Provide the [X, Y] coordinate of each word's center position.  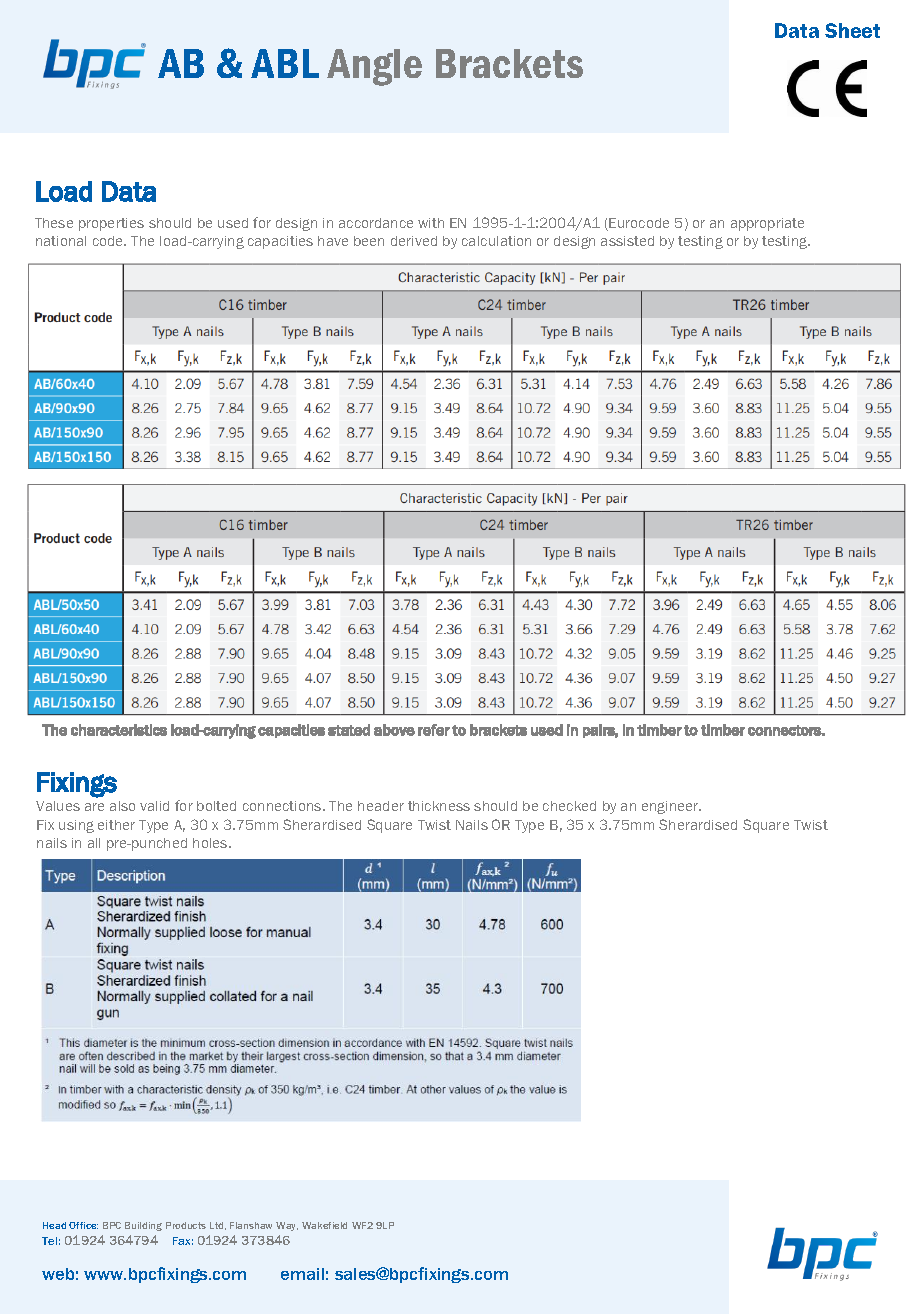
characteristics [119, 730]
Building [143, 1226]
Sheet [852, 30]
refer [434, 730]
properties [111, 224]
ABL [285, 63]
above [394, 730]
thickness [439, 806]
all [94, 843]
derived [414, 241]
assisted [627, 241]
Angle [374, 67]
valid [154, 806]
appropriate [767, 224]
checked [569, 806]
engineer [671, 807]
